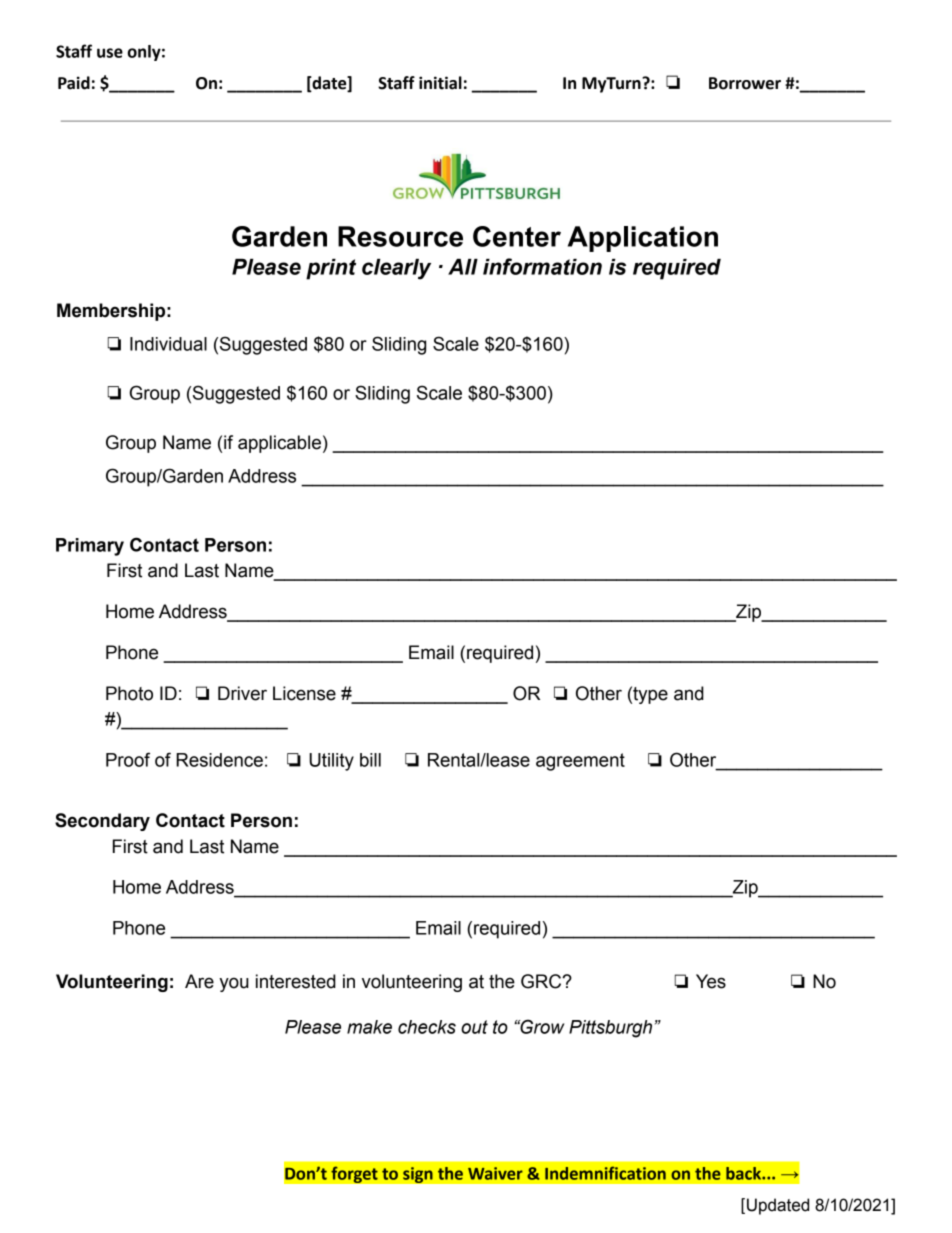  What do you see at coordinates (580, 762) in the screenshot?
I see `agreement` at bounding box center [580, 762].
